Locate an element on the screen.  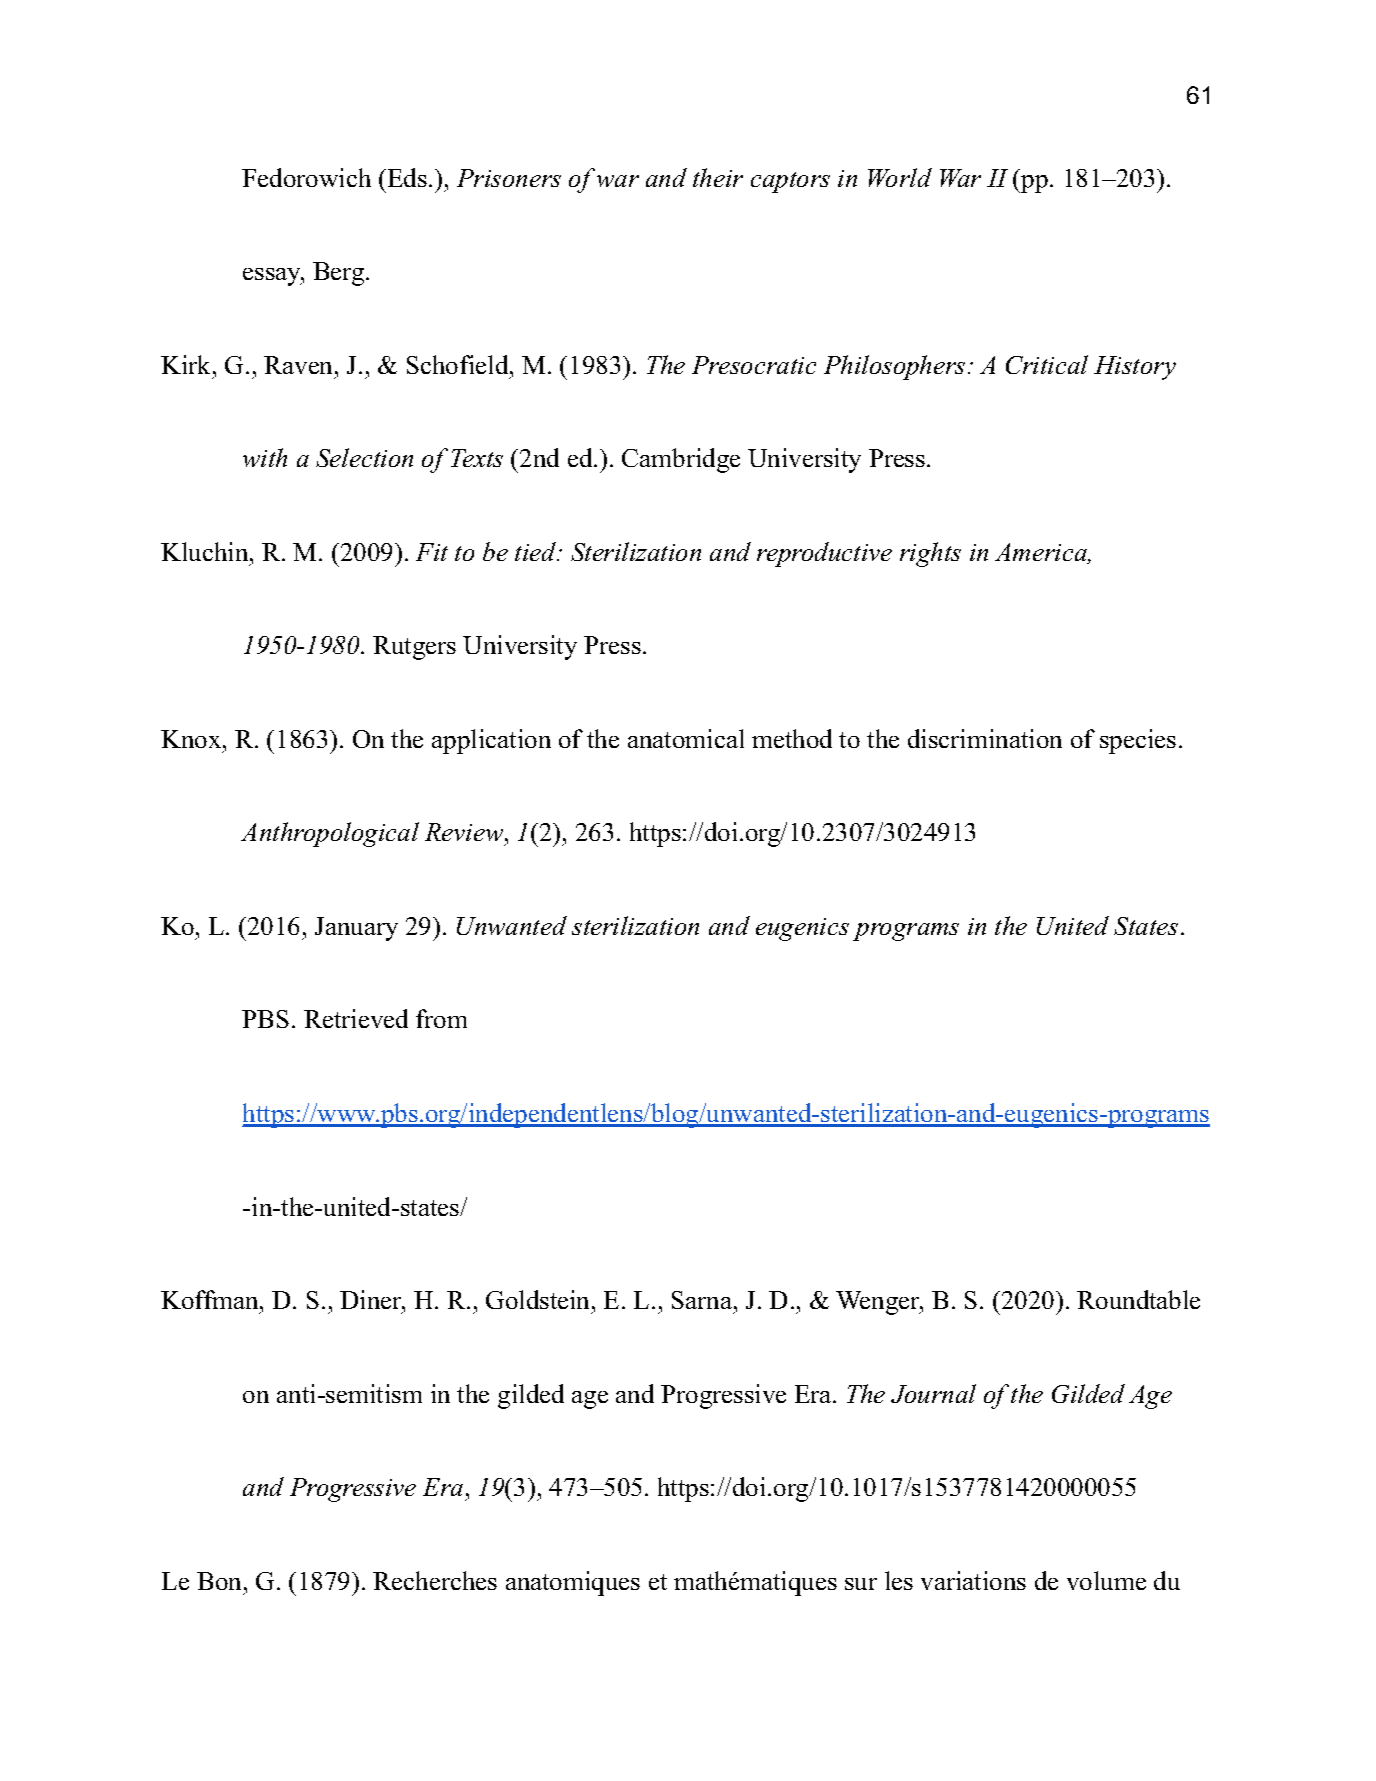
discrimination is located at coordinates (985, 738).
